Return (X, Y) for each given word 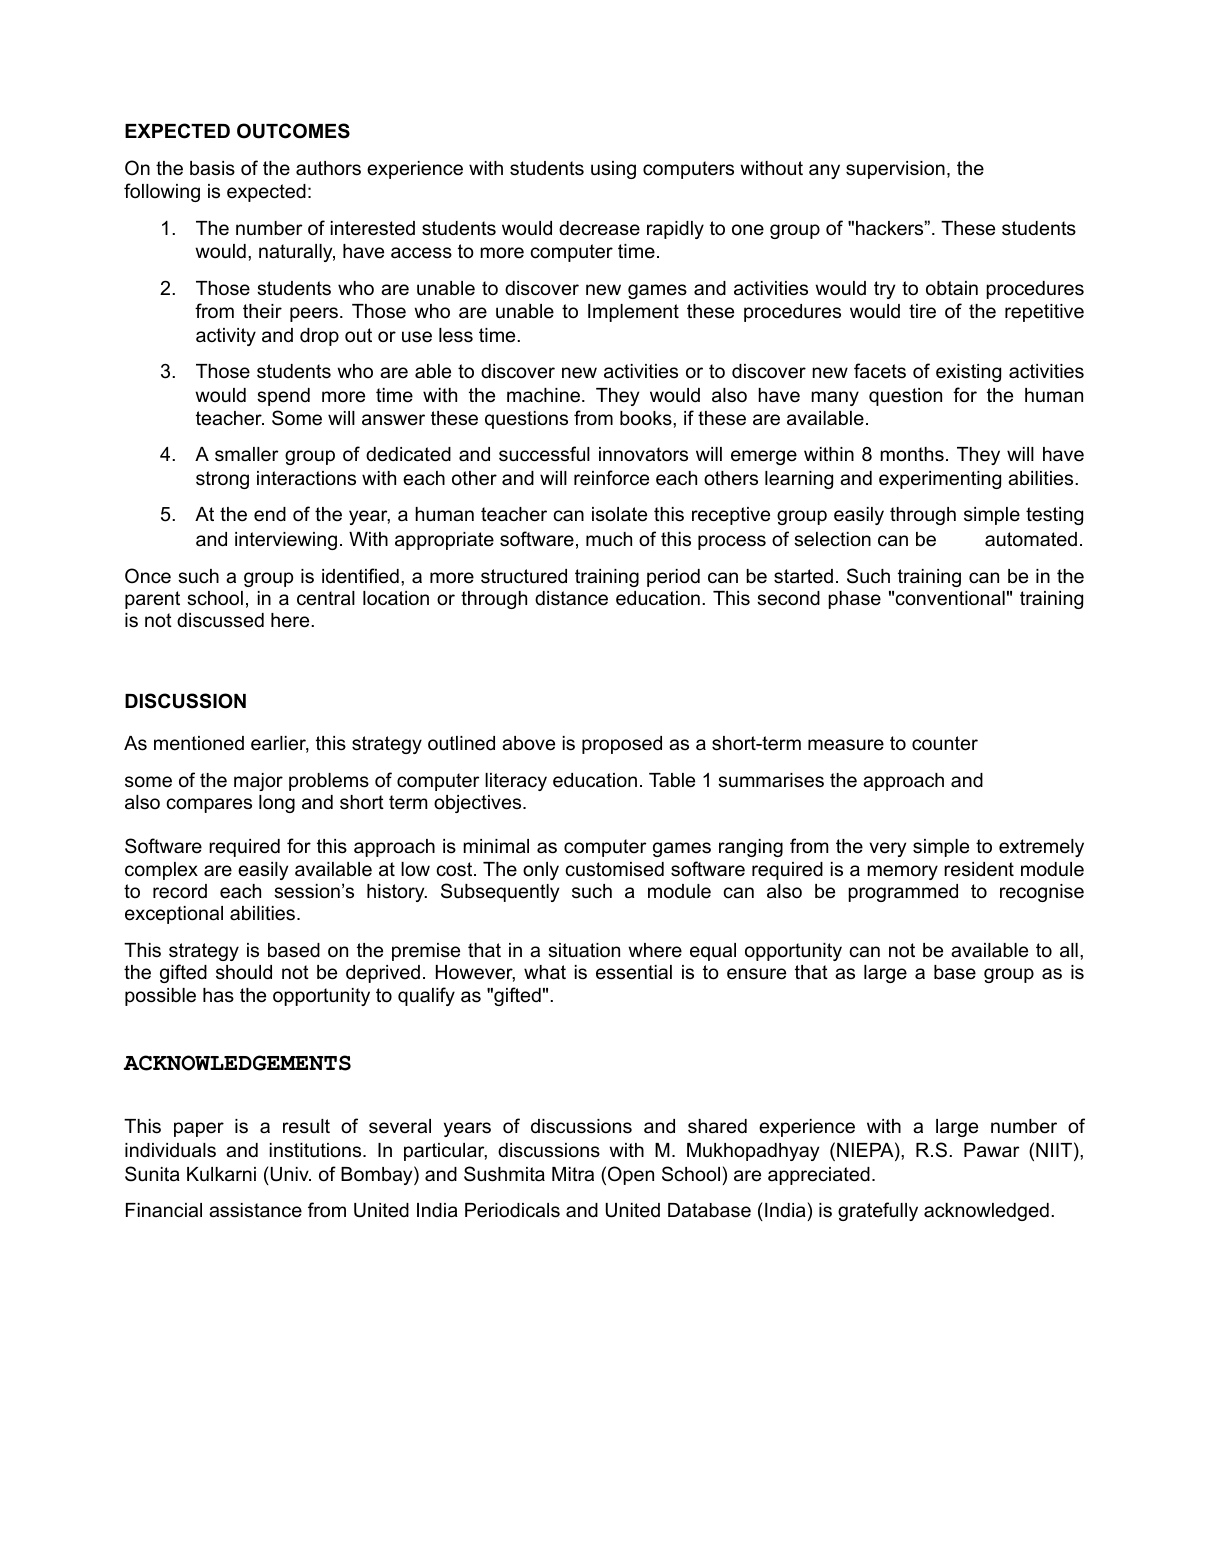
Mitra (573, 1174)
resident (979, 869)
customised (614, 869)
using (613, 170)
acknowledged (986, 1212)
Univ (289, 1174)
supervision (895, 170)
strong (222, 480)
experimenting (940, 480)
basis (212, 168)
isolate (619, 514)
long (277, 804)
